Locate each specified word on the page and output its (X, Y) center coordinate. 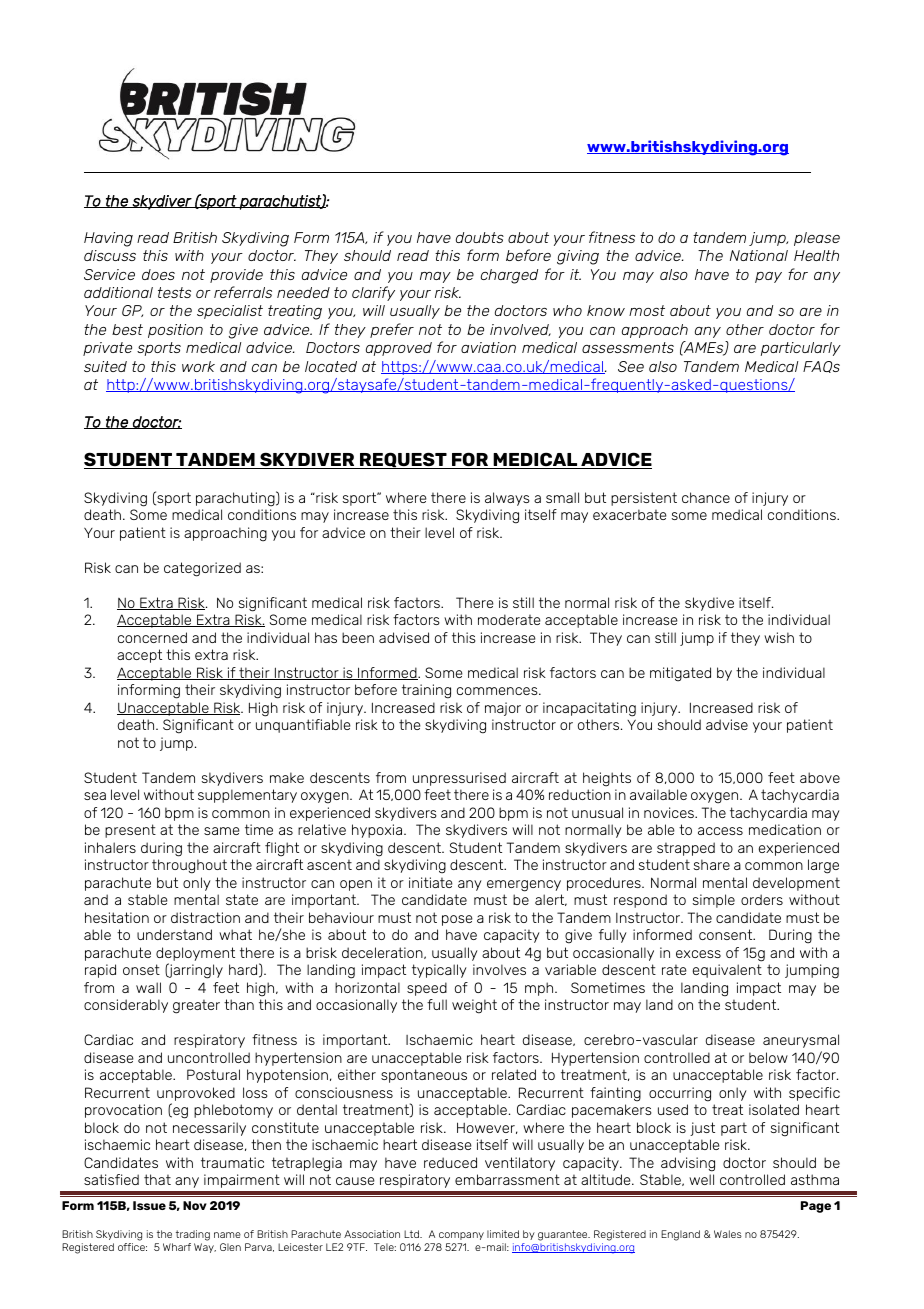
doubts (480, 237)
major (503, 709)
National (759, 255)
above (820, 777)
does (158, 274)
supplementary (247, 796)
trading (193, 1235)
